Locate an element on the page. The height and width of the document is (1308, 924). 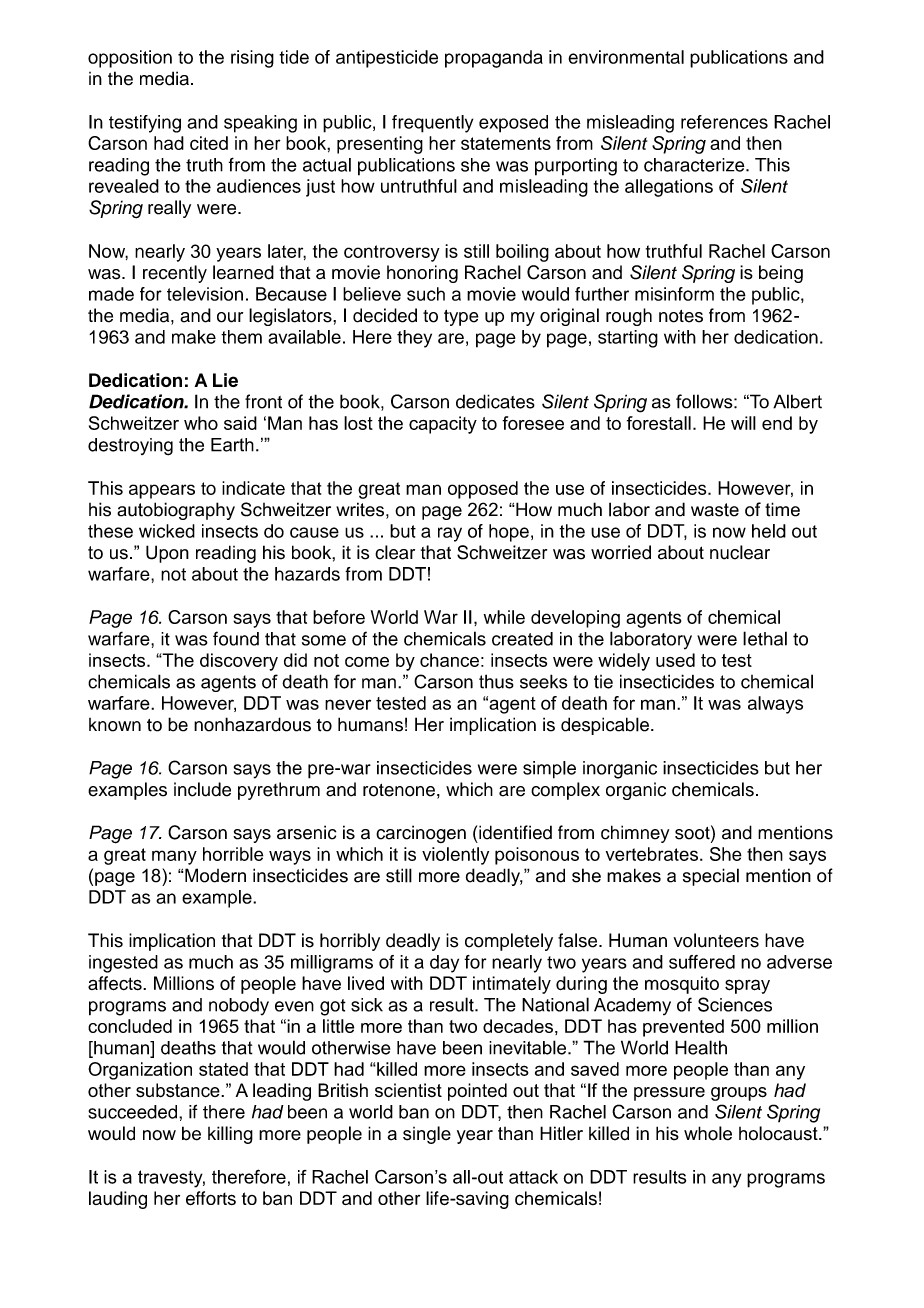
they is located at coordinates (414, 339).
